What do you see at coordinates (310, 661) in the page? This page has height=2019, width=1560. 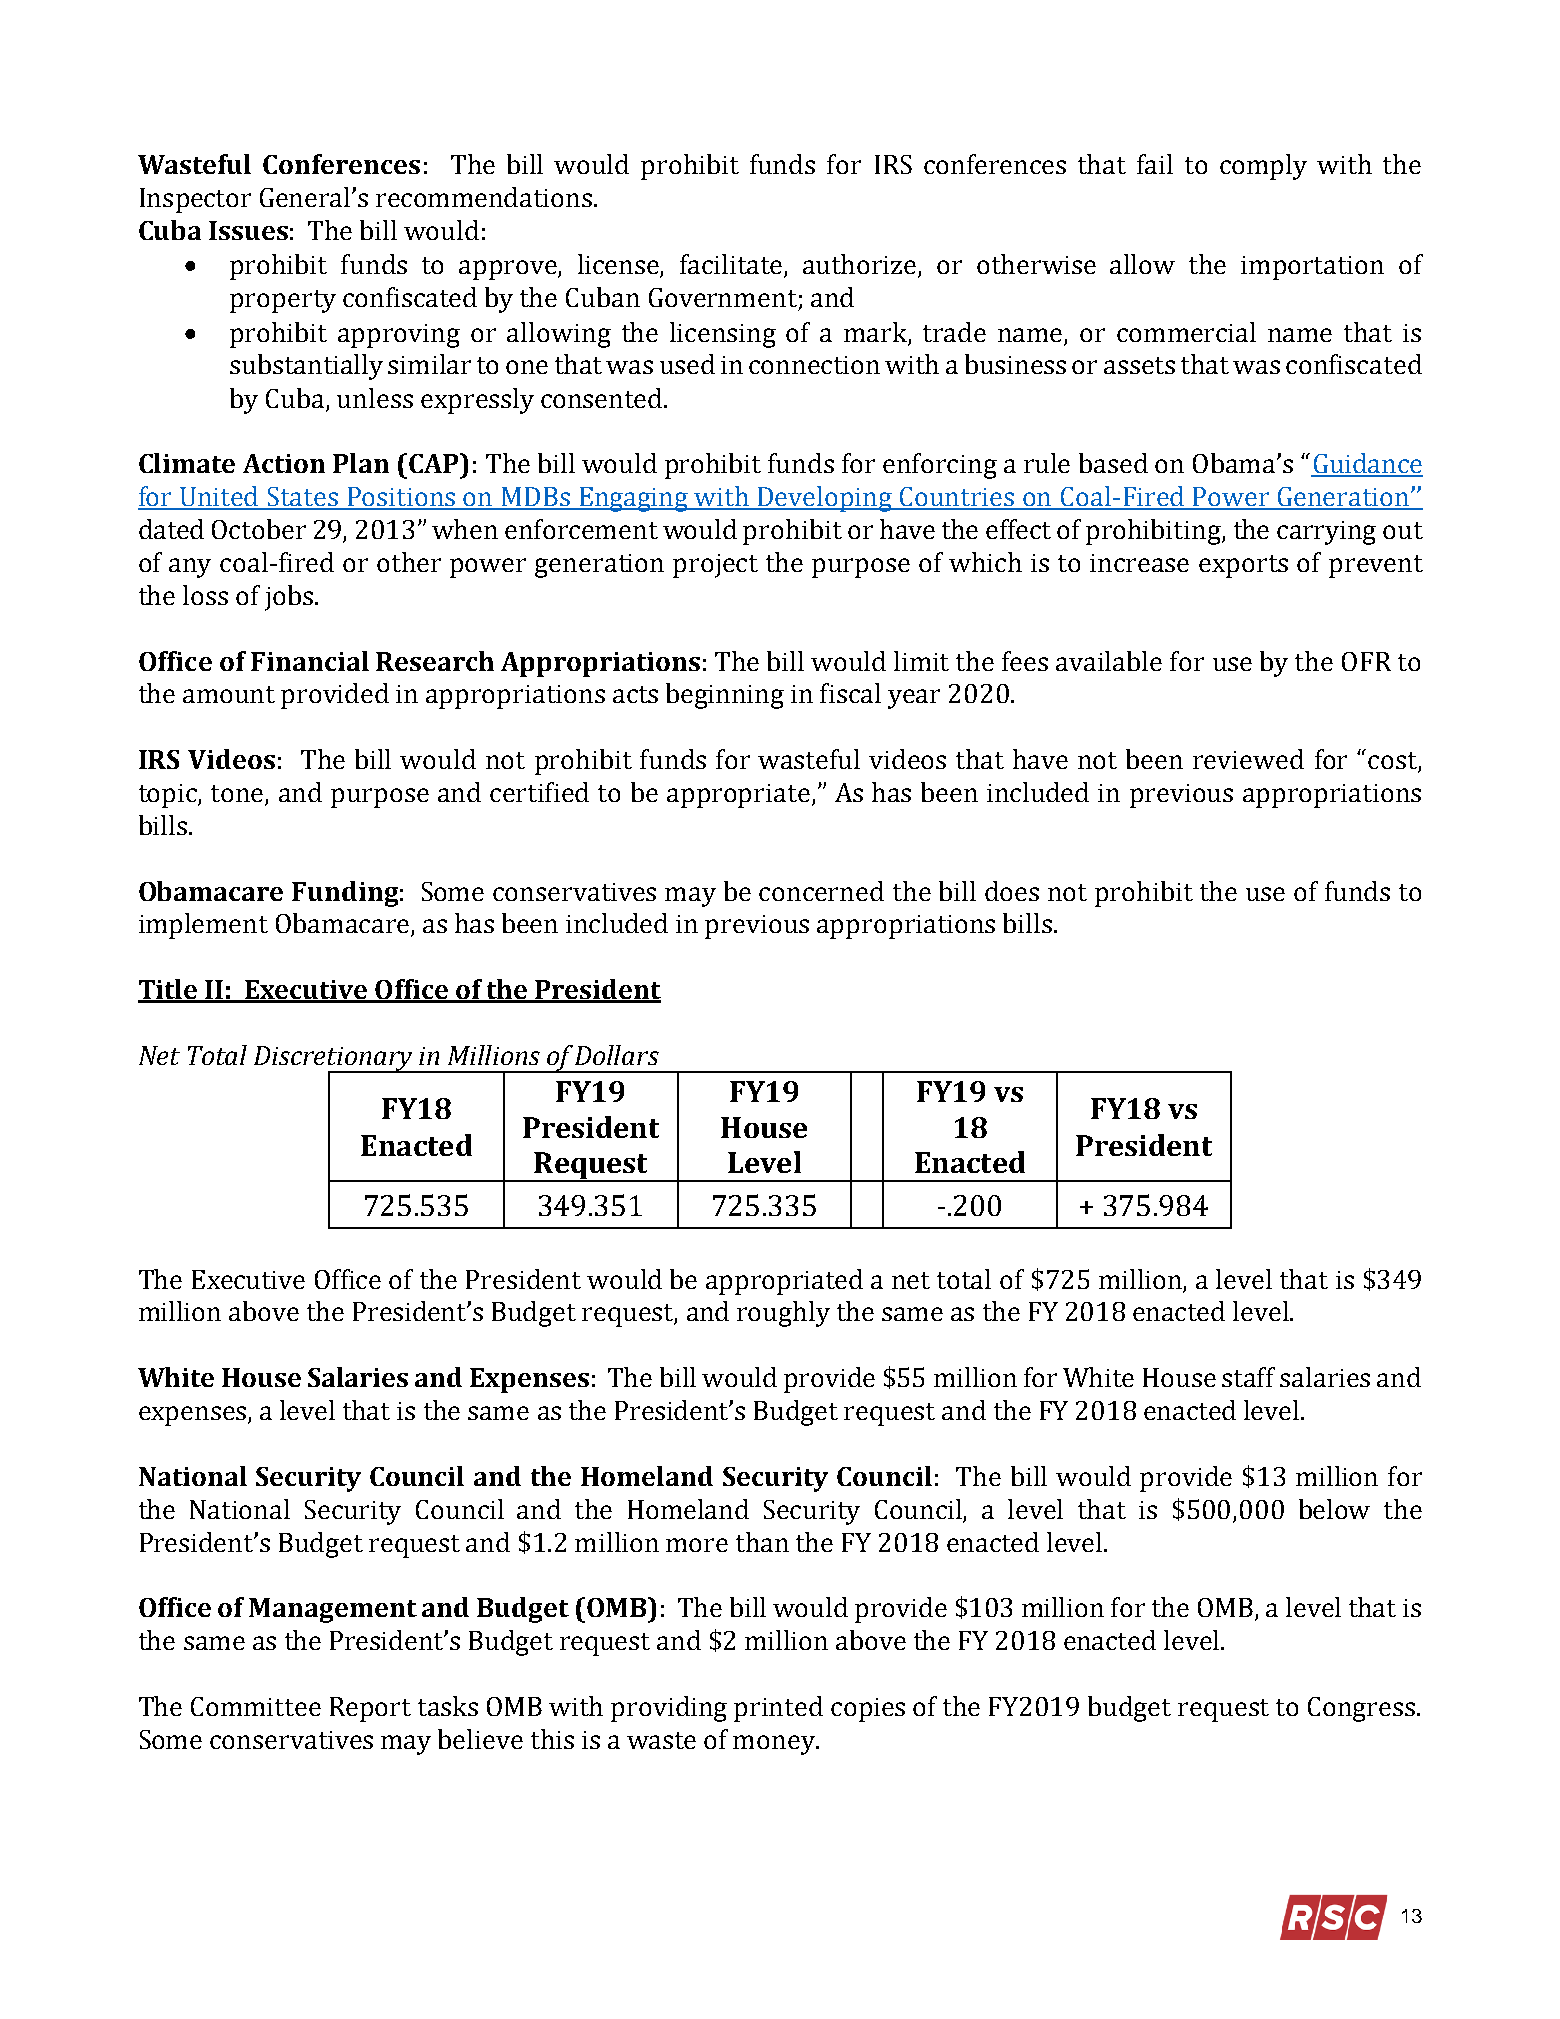 I see `Financial` at bounding box center [310, 661].
